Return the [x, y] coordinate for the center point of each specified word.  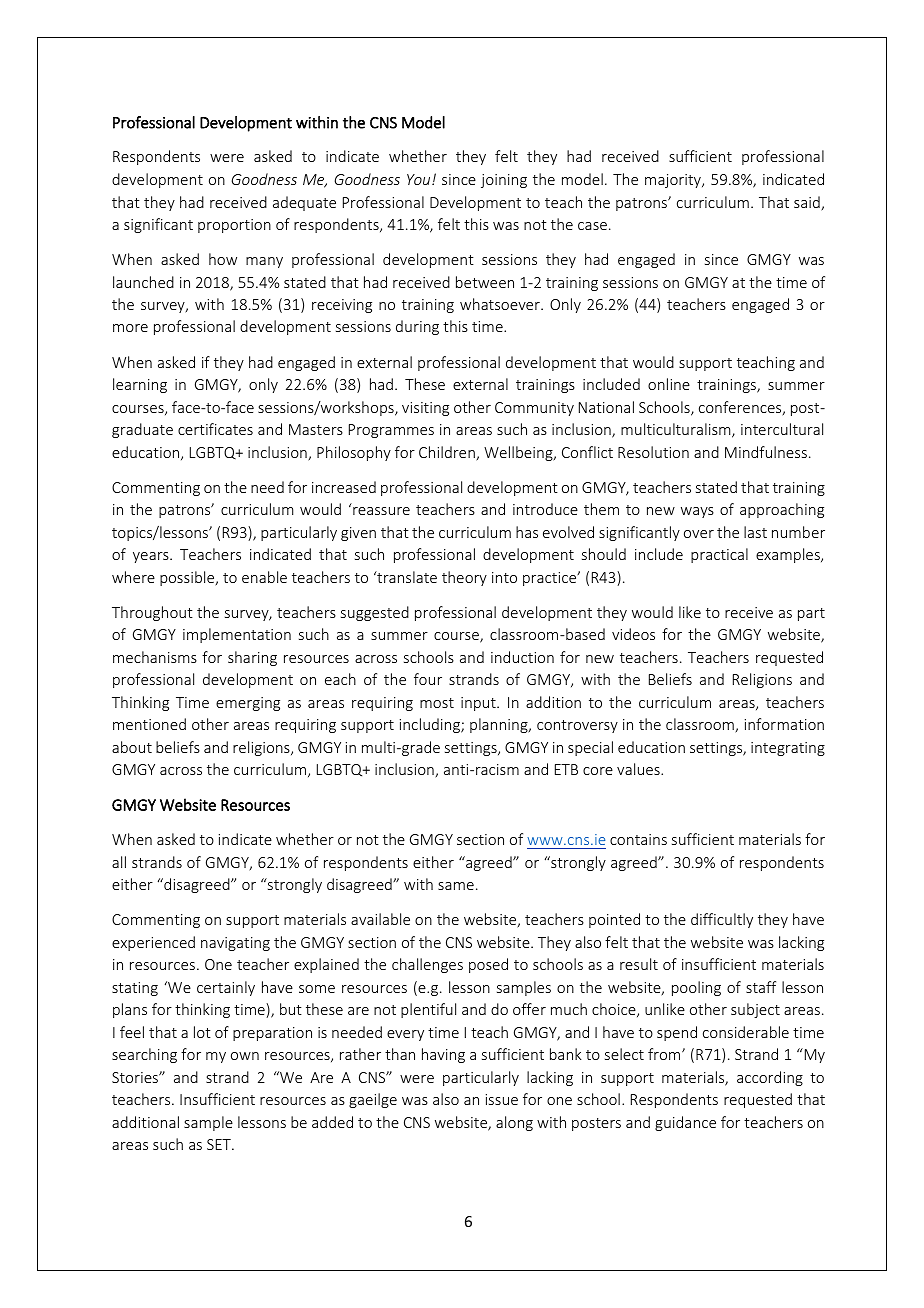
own [245, 1056]
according [770, 1078]
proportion [234, 226]
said [808, 203]
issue [502, 1099]
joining [504, 181]
